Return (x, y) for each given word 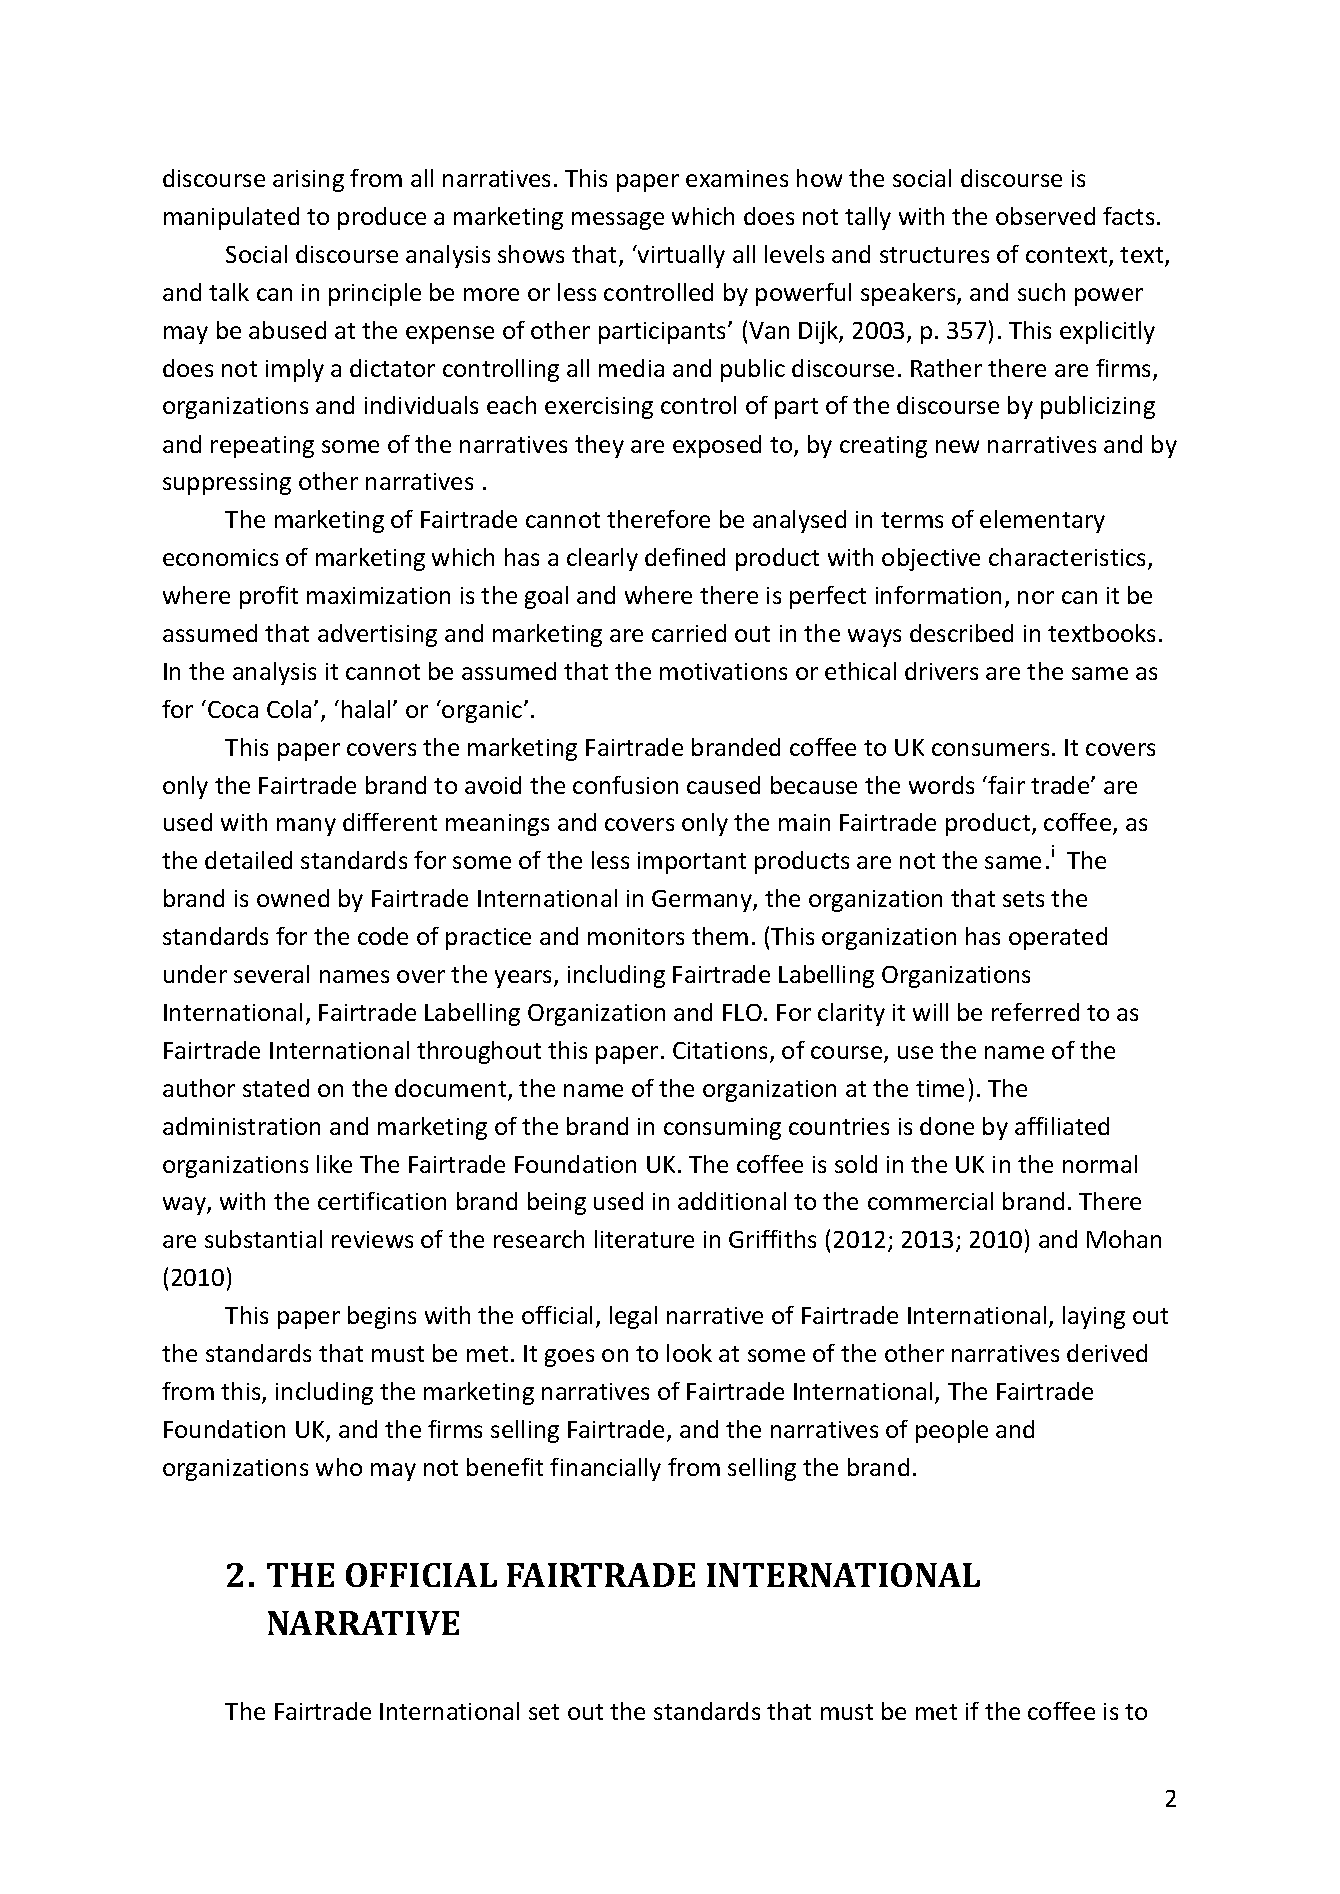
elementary (1042, 521)
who (339, 1467)
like (334, 1164)
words (941, 785)
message (618, 221)
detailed (248, 860)
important (692, 863)
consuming (722, 1129)
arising (308, 181)
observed (1045, 216)
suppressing (227, 484)
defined (685, 557)
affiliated (1062, 1126)
